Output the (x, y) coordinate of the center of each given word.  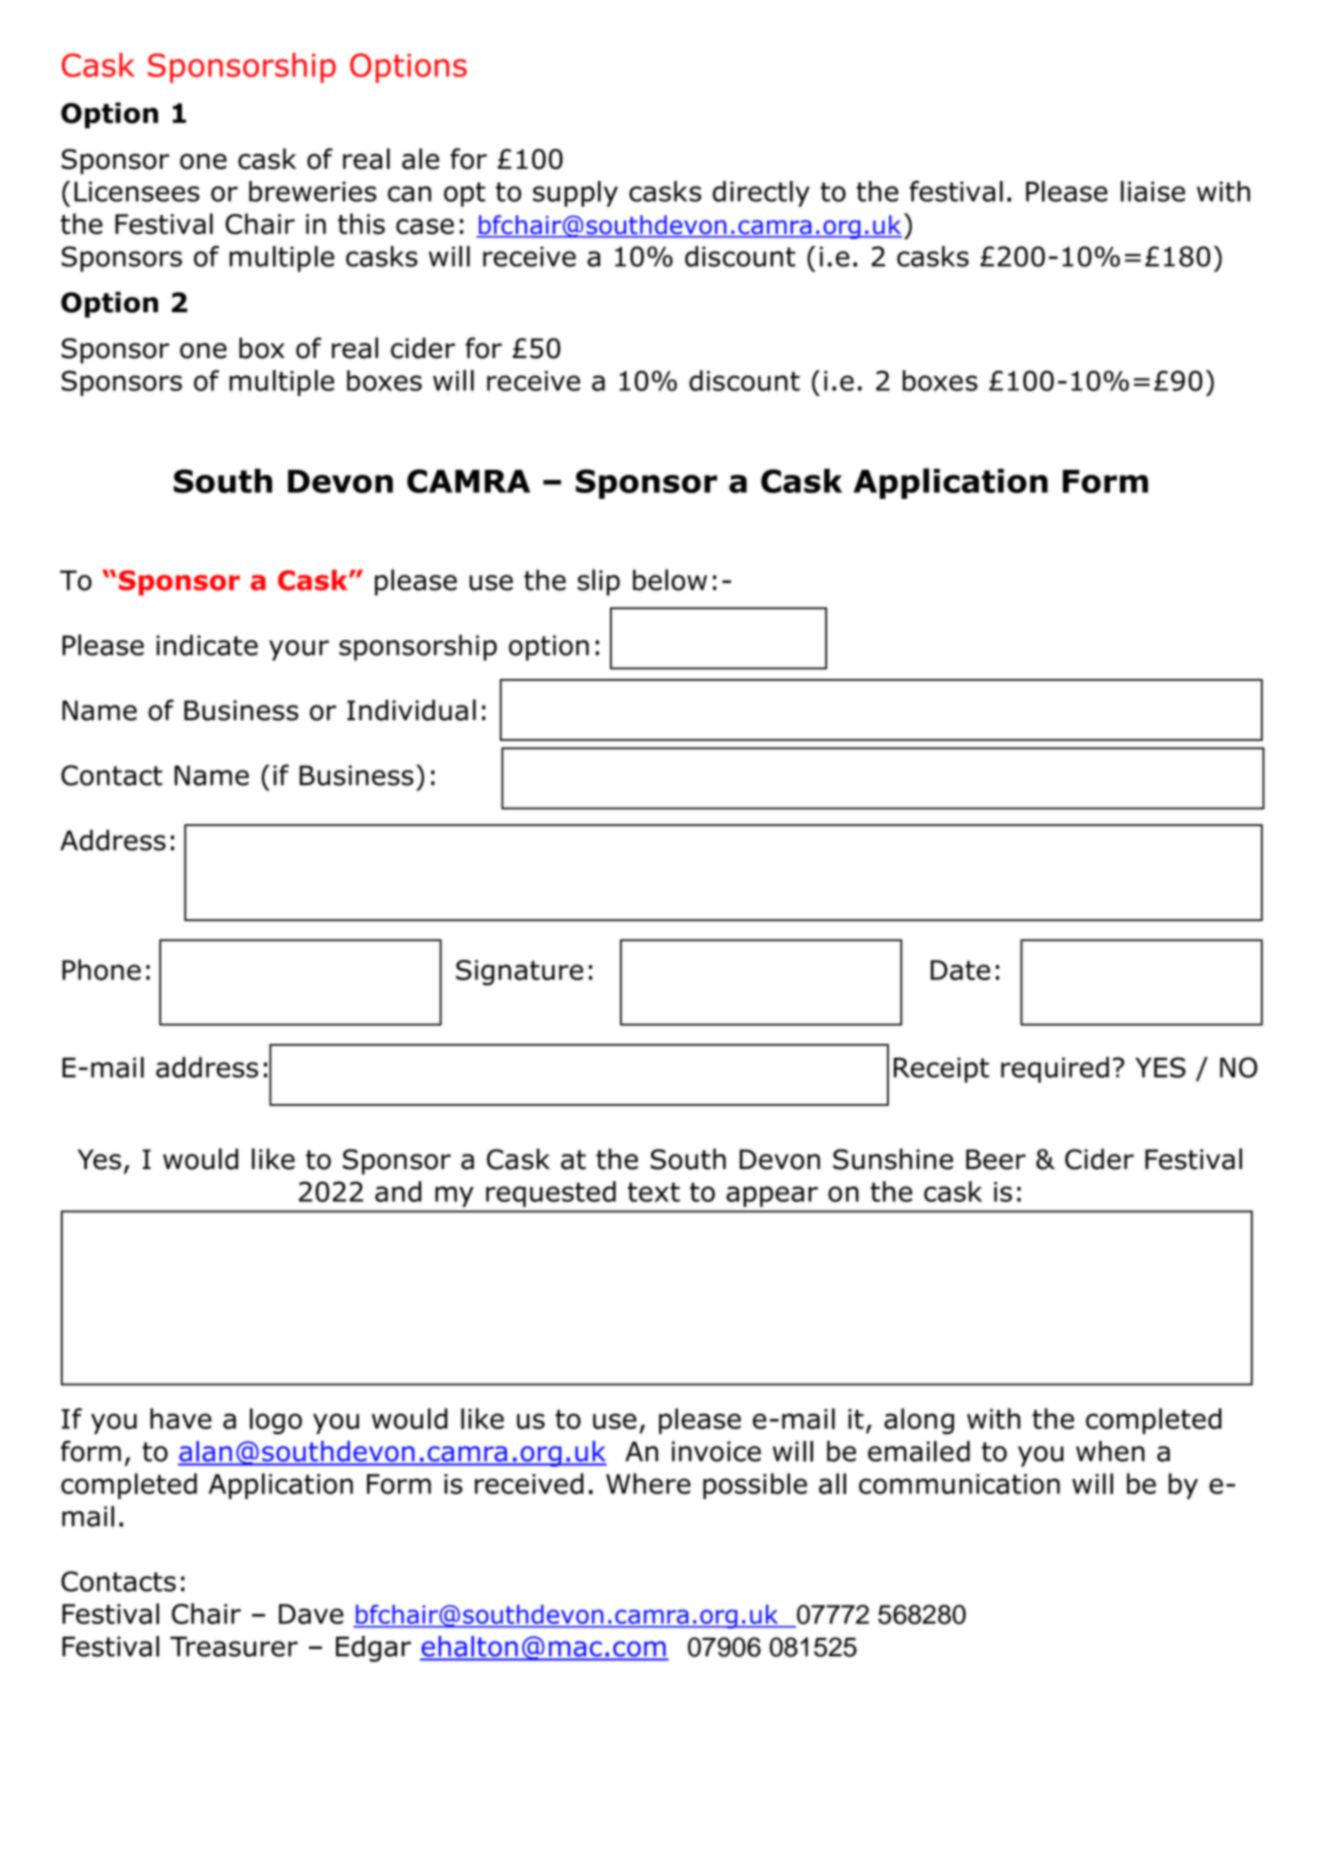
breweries (313, 191)
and (398, 1191)
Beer (996, 1159)
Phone (101, 969)
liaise (1153, 191)
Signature (519, 973)
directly (761, 194)
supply (575, 194)
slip (598, 582)
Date (960, 970)
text (654, 1192)
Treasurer (234, 1646)
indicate (207, 645)
